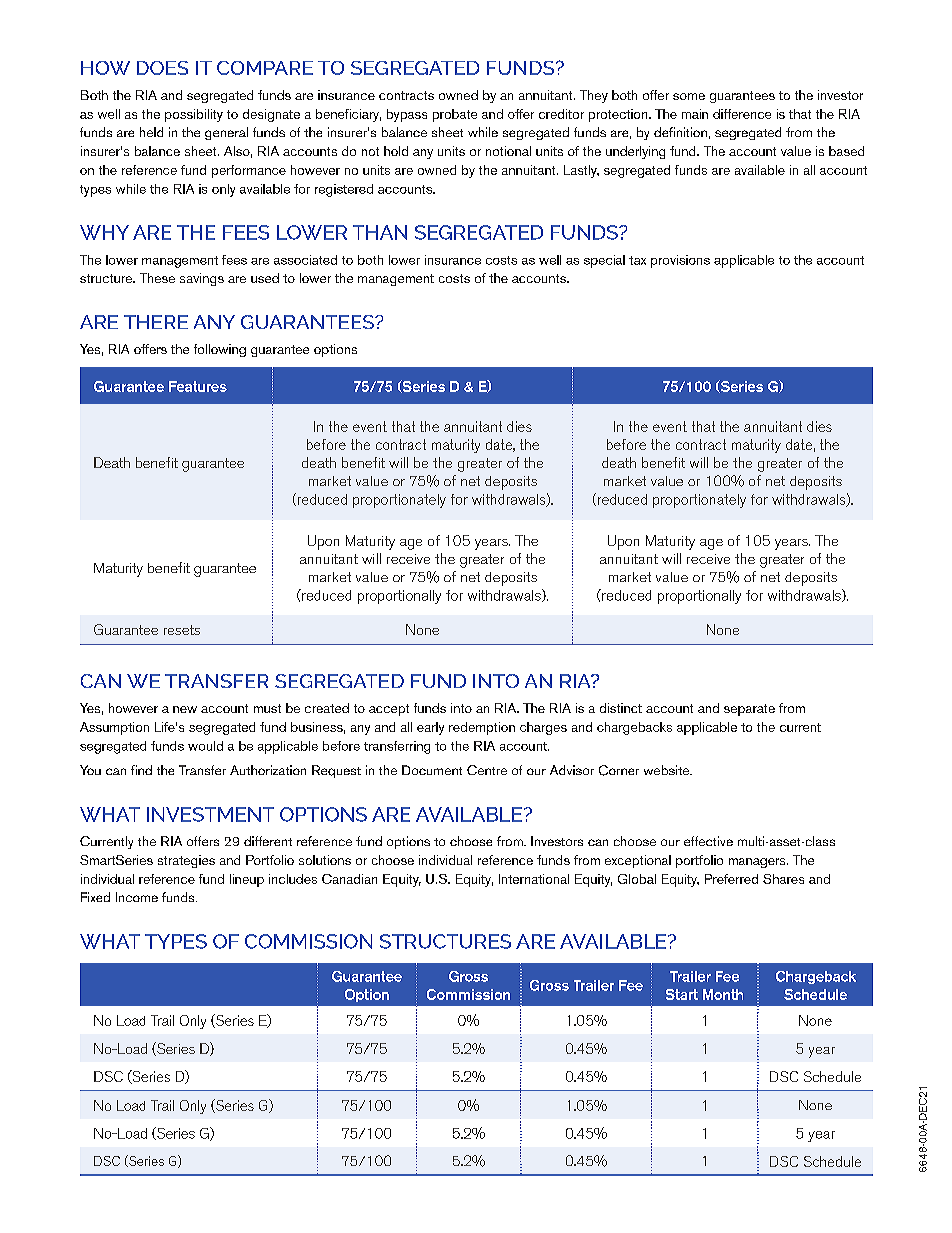 The height and width of the screenshot is (1233, 952). What do you see at coordinates (389, 710) in the screenshot?
I see `accept` at bounding box center [389, 710].
